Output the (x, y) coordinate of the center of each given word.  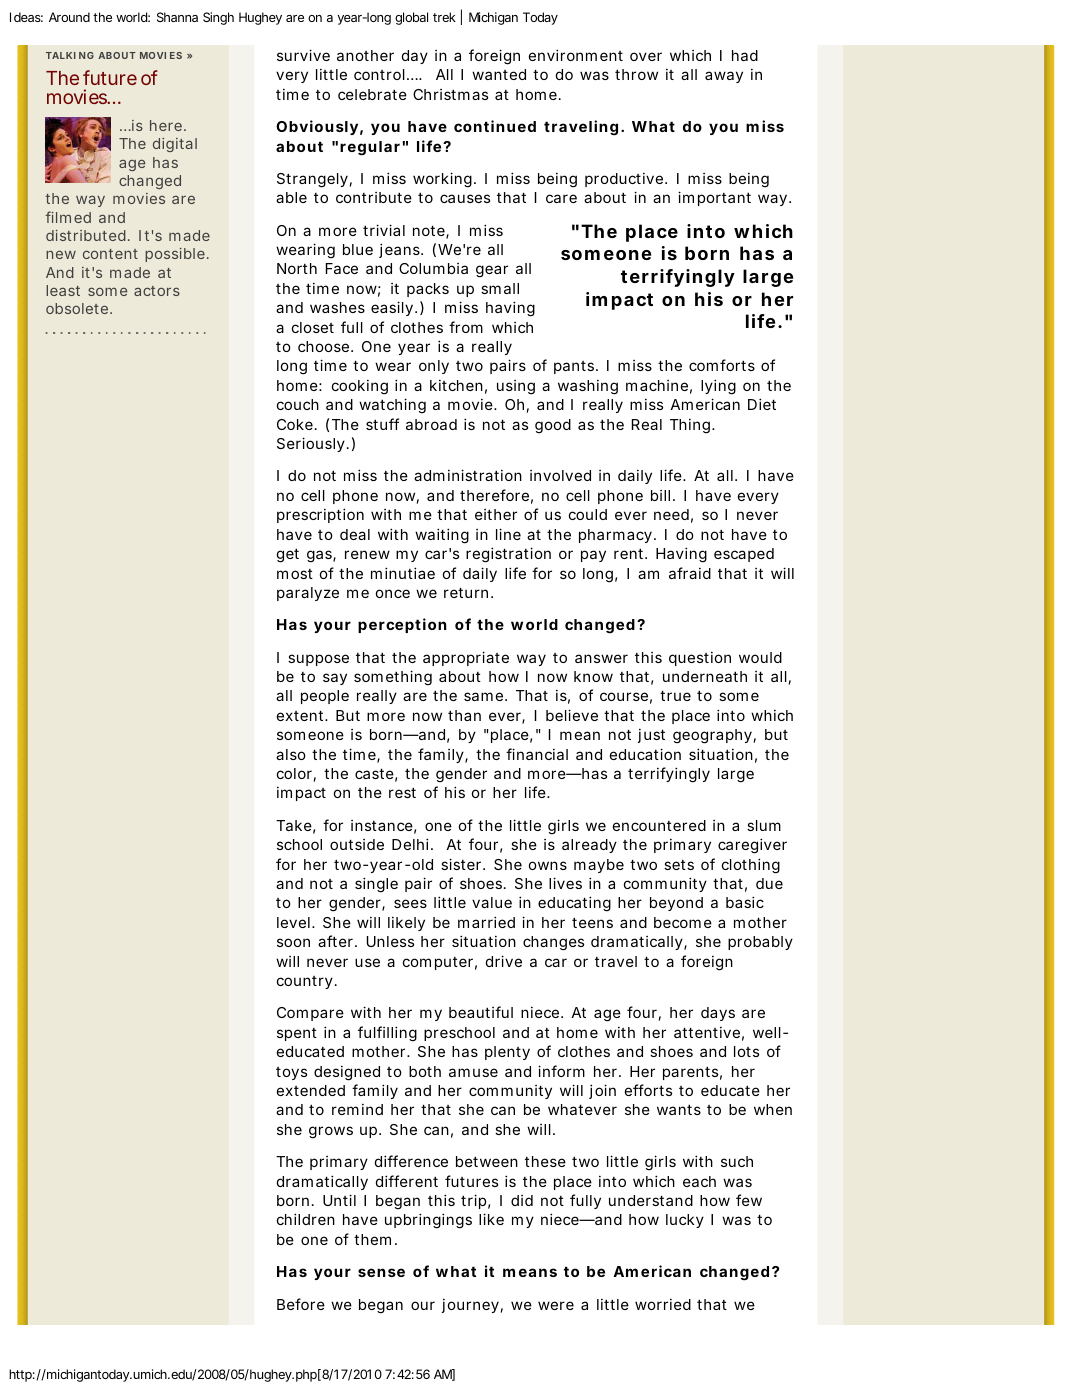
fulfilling (387, 1034)
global (411, 18)
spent (297, 1034)
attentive (707, 1032)
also (291, 754)
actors (157, 291)
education (645, 754)
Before (301, 1304)
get (288, 555)
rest (402, 792)
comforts (722, 365)
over (646, 56)
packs (428, 290)
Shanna (177, 17)
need (671, 514)
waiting (442, 536)
